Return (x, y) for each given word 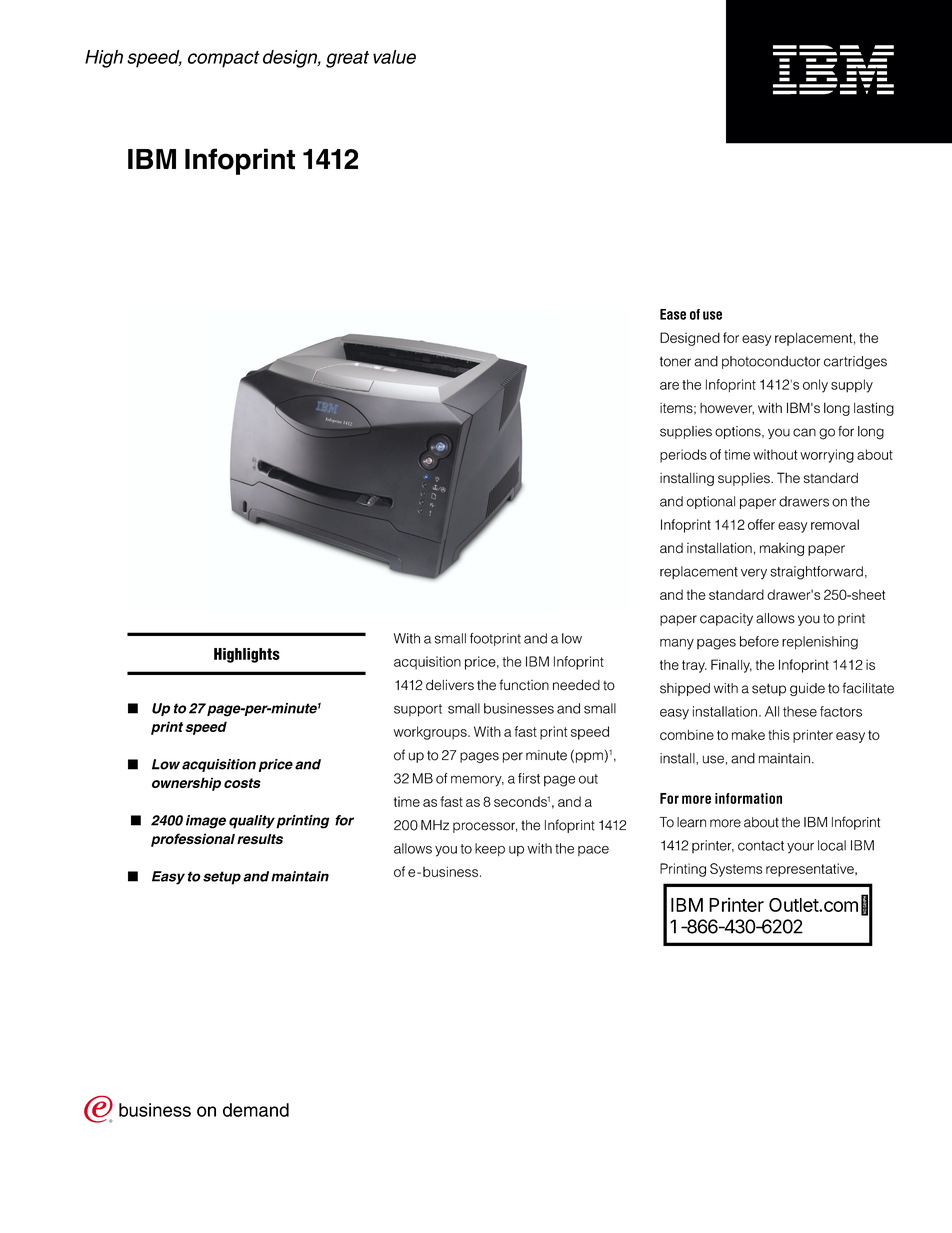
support (418, 710)
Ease (673, 314)
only (815, 386)
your (800, 848)
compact (224, 59)
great (347, 59)
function (524, 685)
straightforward (816, 573)
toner (675, 361)
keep (490, 849)
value (394, 57)
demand (256, 1110)
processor (485, 827)
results (260, 839)
